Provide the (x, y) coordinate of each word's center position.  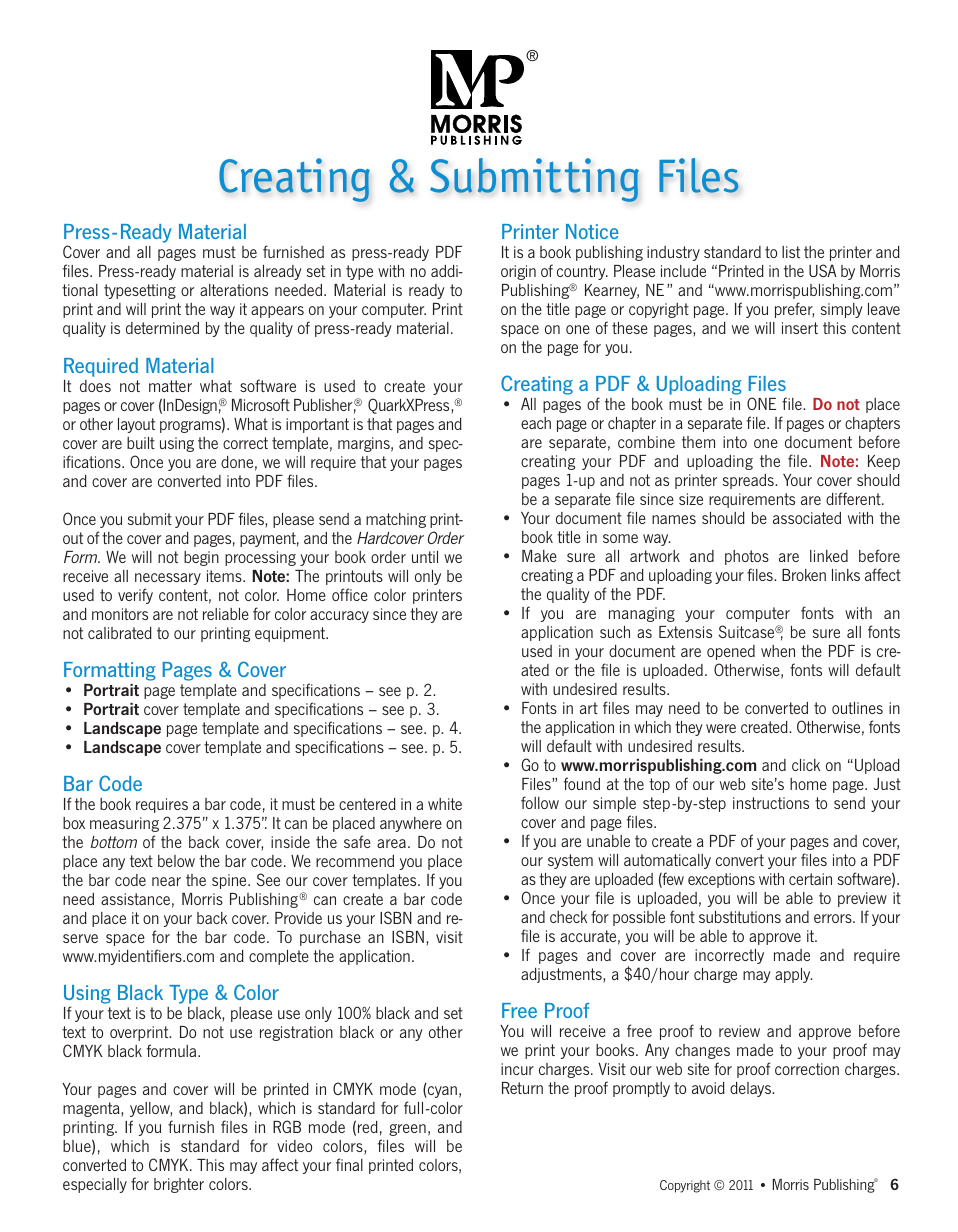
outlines (857, 708)
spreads (749, 481)
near (166, 881)
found (582, 783)
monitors (120, 614)
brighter (179, 1185)
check (568, 917)
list (791, 252)
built (141, 443)
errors (834, 918)
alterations (234, 290)
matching (396, 520)
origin (518, 272)
